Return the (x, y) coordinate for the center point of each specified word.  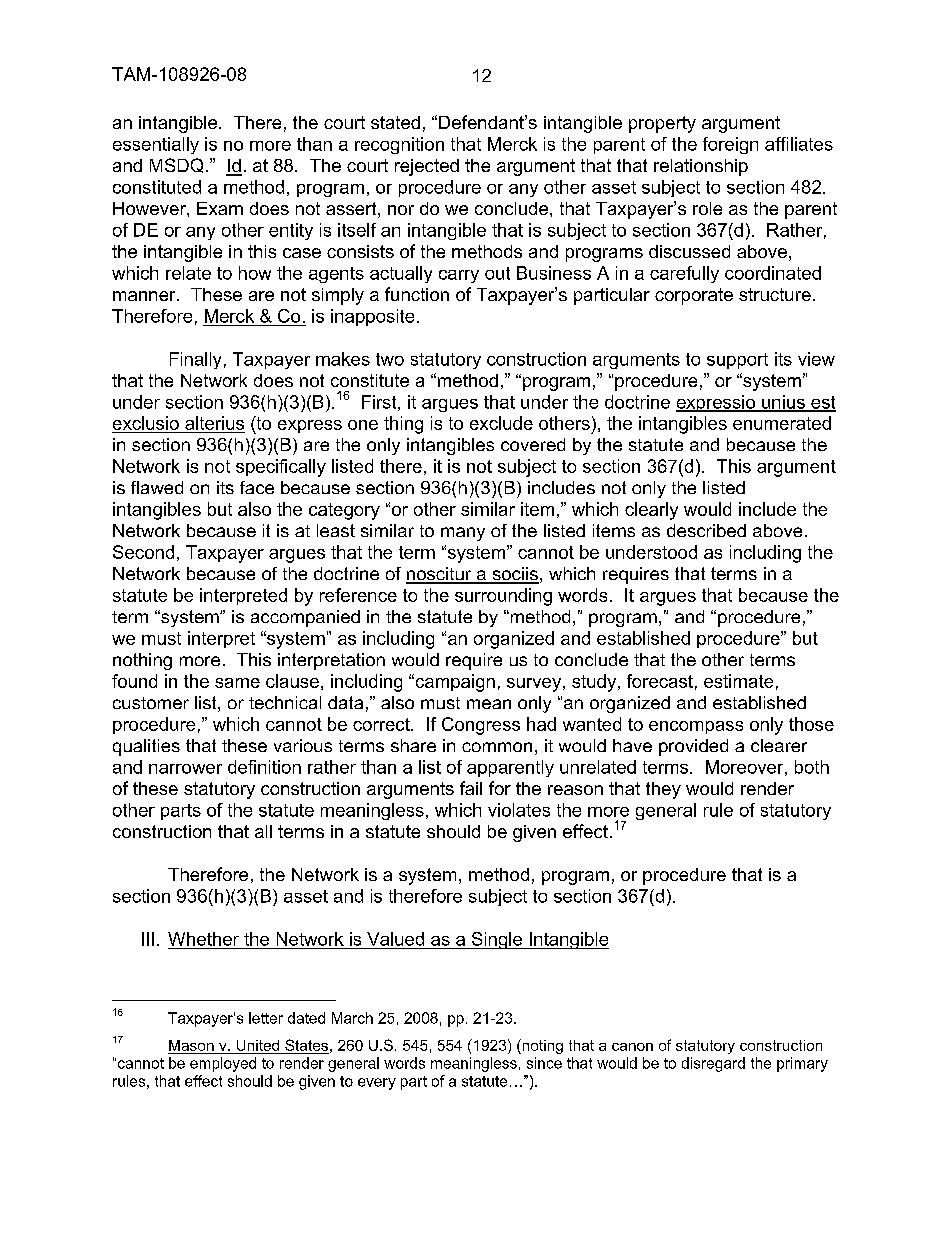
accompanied (305, 618)
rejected (427, 167)
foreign (730, 145)
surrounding (503, 597)
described (706, 530)
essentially (156, 145)
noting (541, 1046)
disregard (713, 1064)
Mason (191, 1045)
